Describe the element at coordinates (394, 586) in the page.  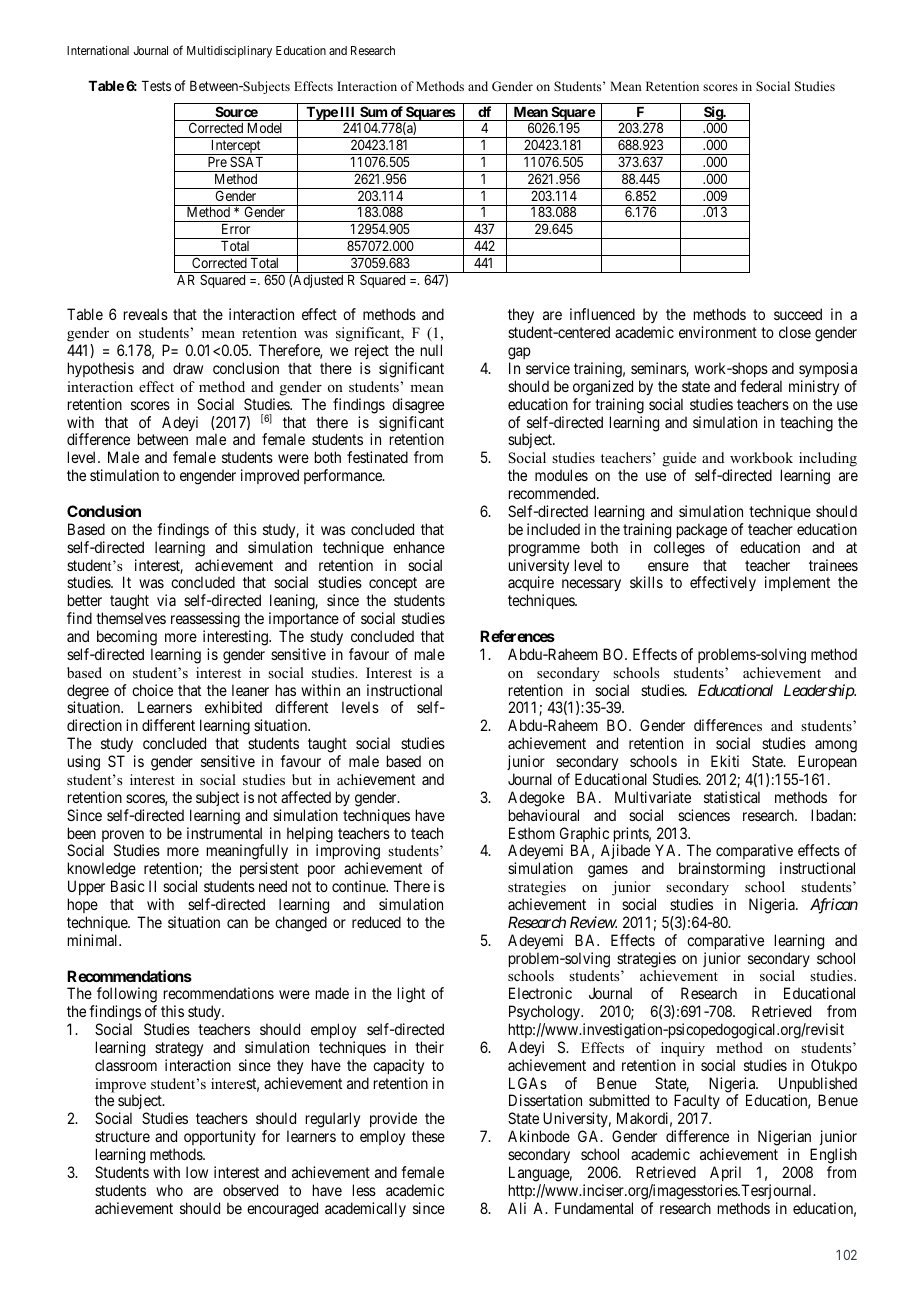
I see `concept` at that location.
